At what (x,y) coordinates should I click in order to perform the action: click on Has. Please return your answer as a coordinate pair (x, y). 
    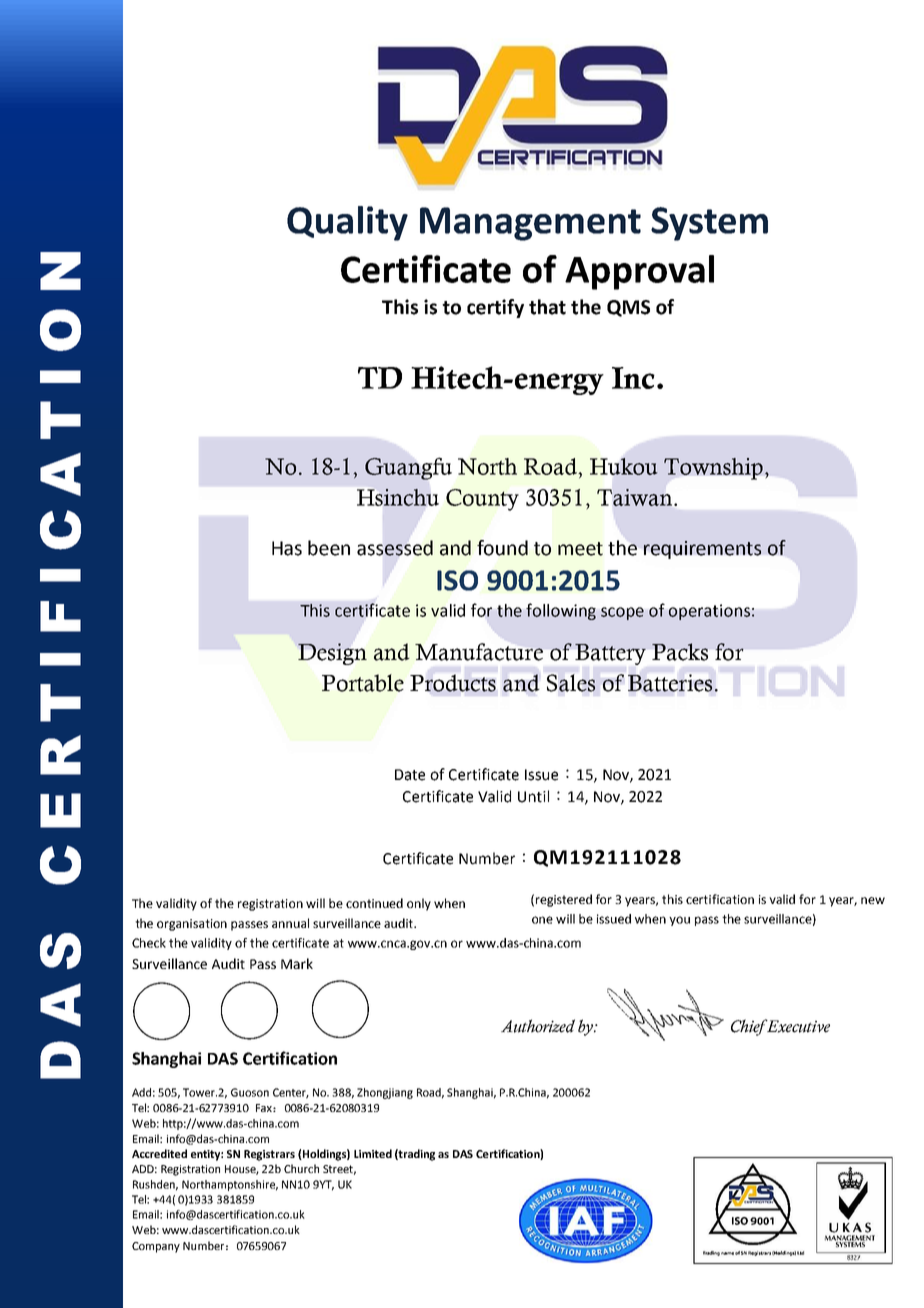
    Looking at the image, I should click on (287, 548).
